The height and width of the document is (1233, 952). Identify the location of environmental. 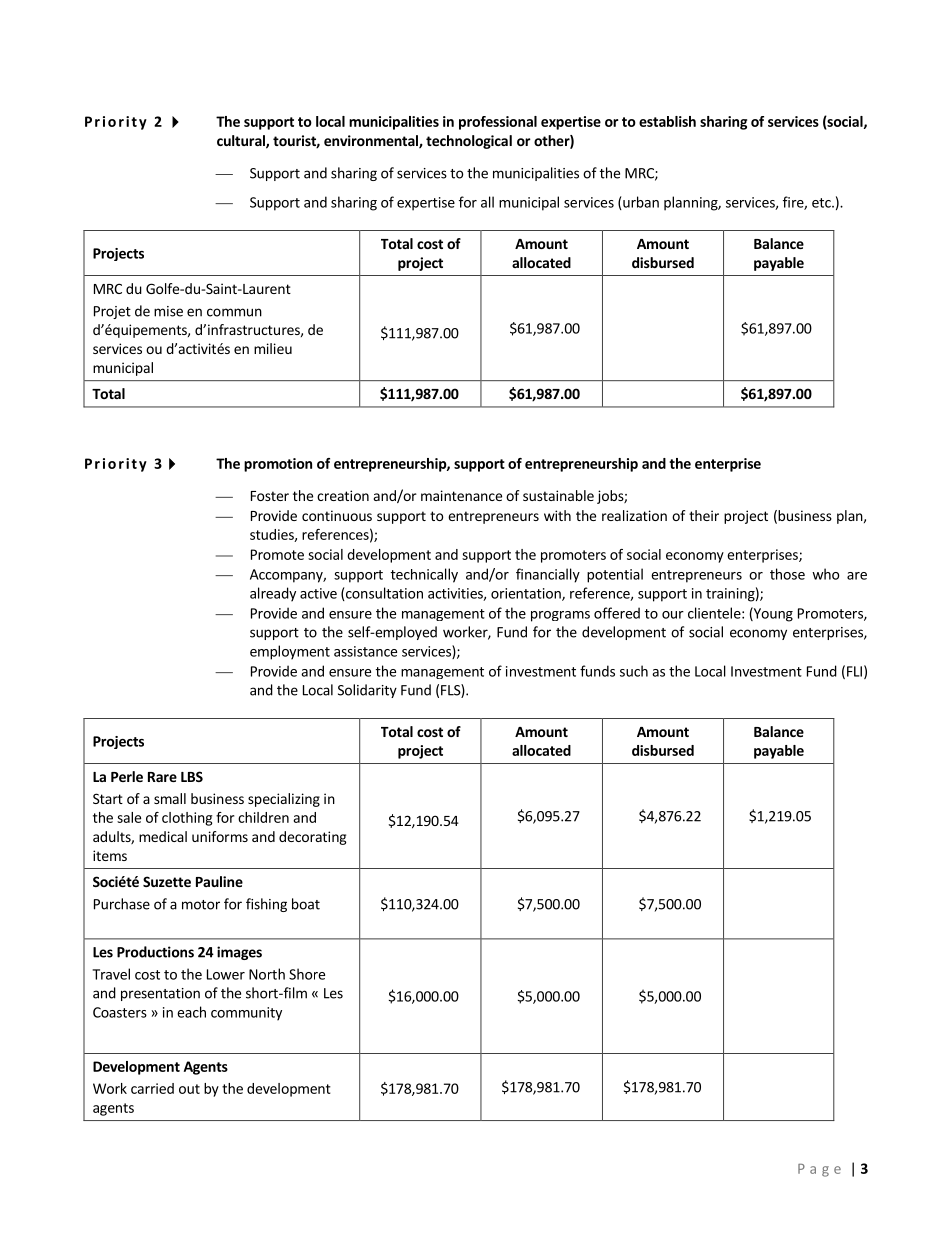
(372, 142).
